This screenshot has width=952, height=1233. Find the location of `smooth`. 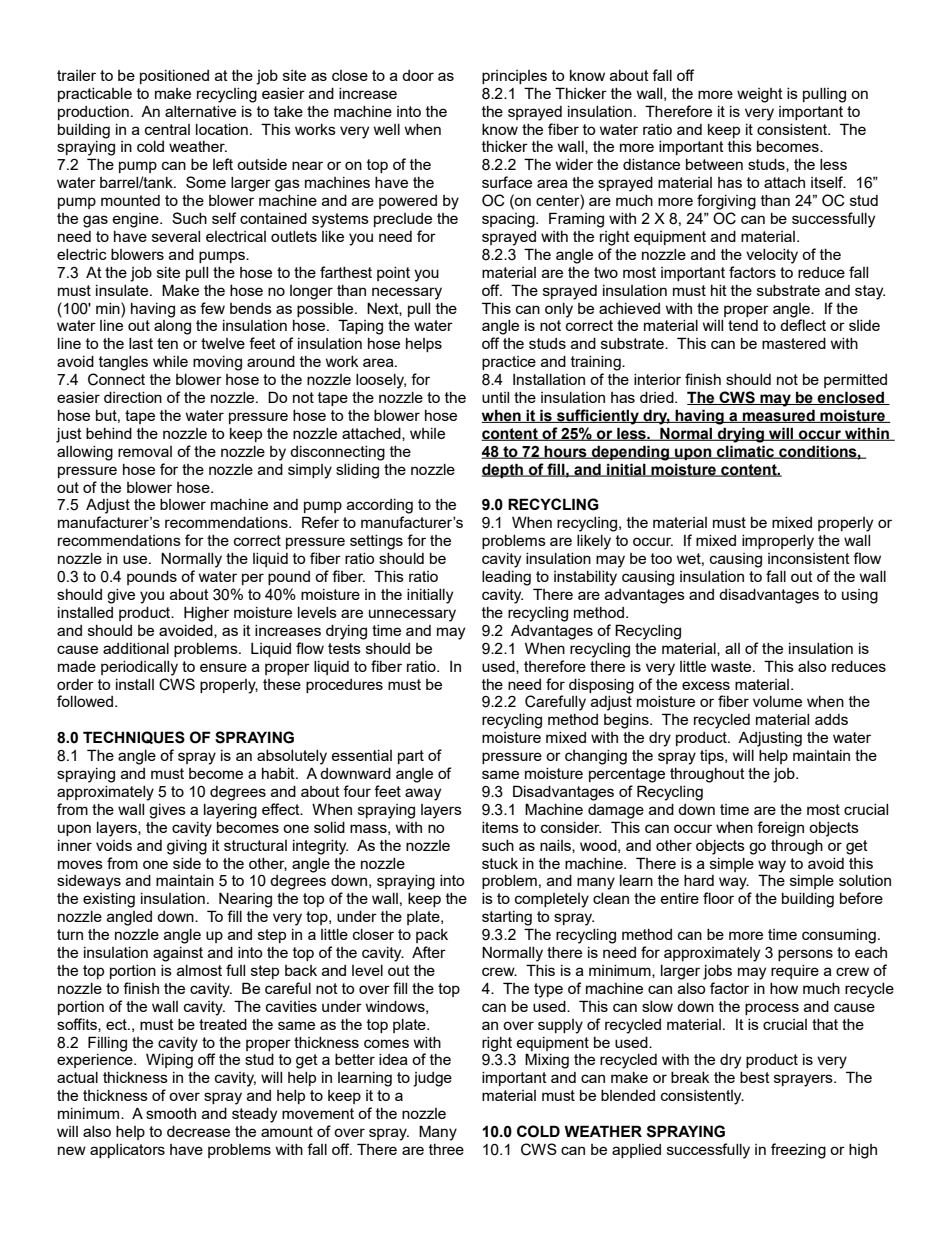

smooth is located at coordinates (171, 1113).
